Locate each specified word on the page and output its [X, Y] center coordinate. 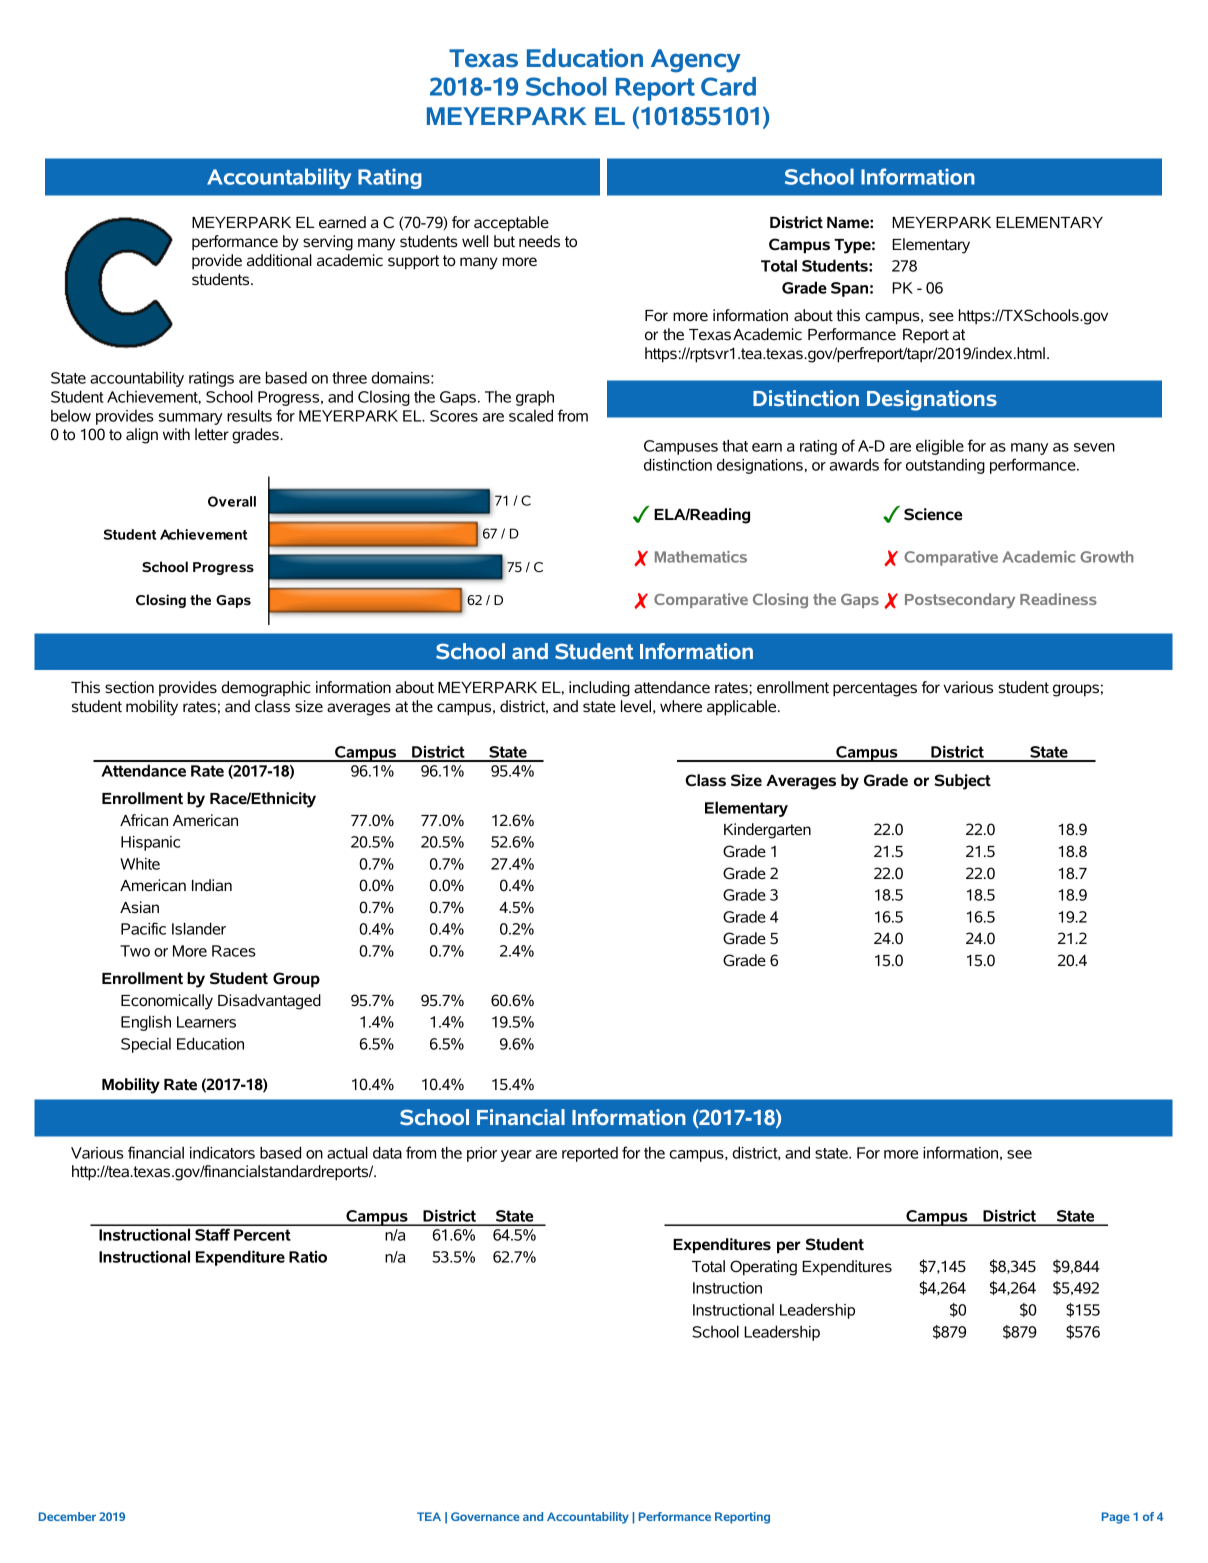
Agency [696, 61]
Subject [962, 782]
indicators [222, 1152]
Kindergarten [767, 831]
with [176, 434]
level [636, 706]
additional [279, 260]
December [67, 1516]
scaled [531, 415]
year [516, 1156]
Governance [485, 1516]
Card [728, 86]
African [144, 820]
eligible [940, 447]
